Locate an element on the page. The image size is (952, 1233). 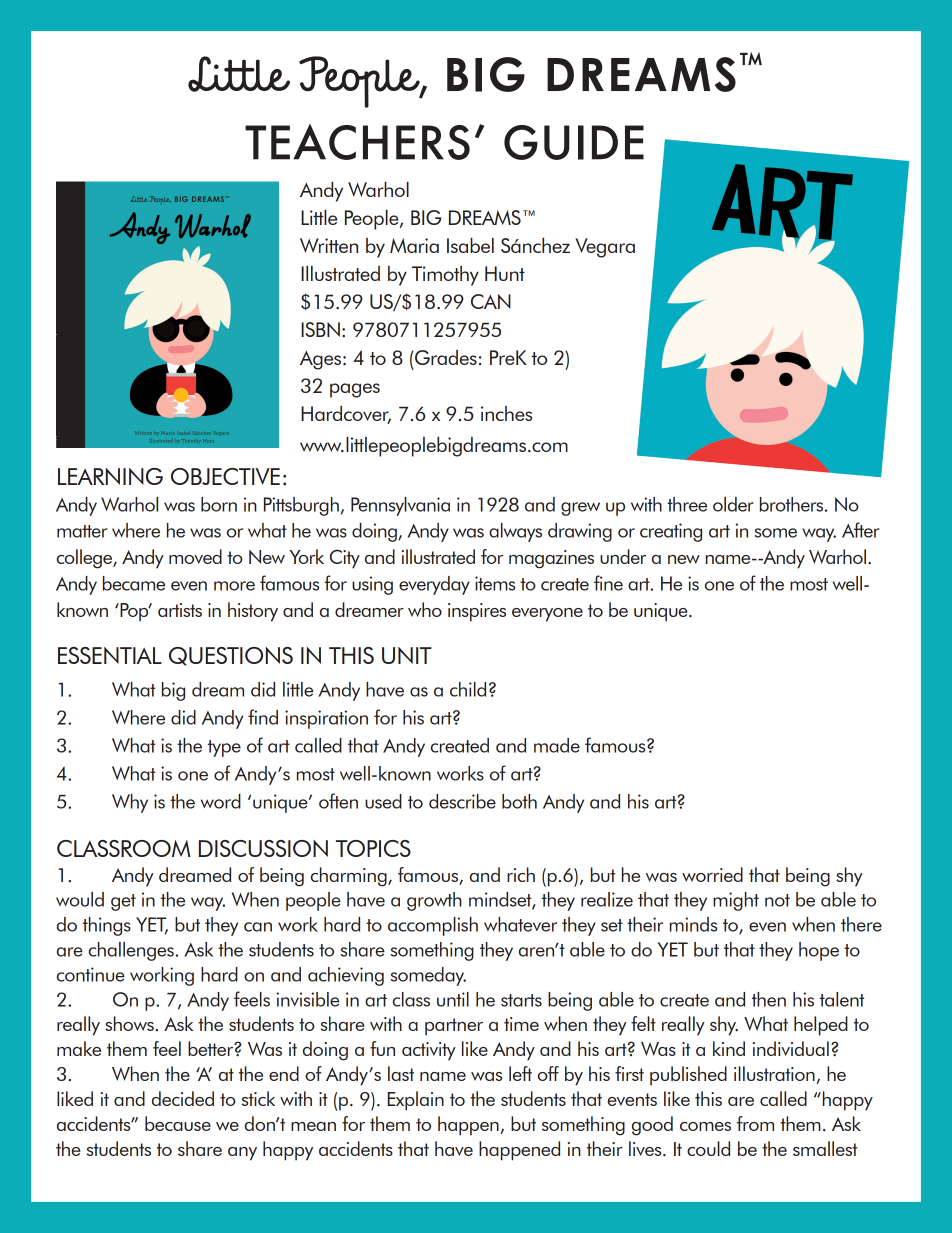
not is located at coordinates (777, 900).
